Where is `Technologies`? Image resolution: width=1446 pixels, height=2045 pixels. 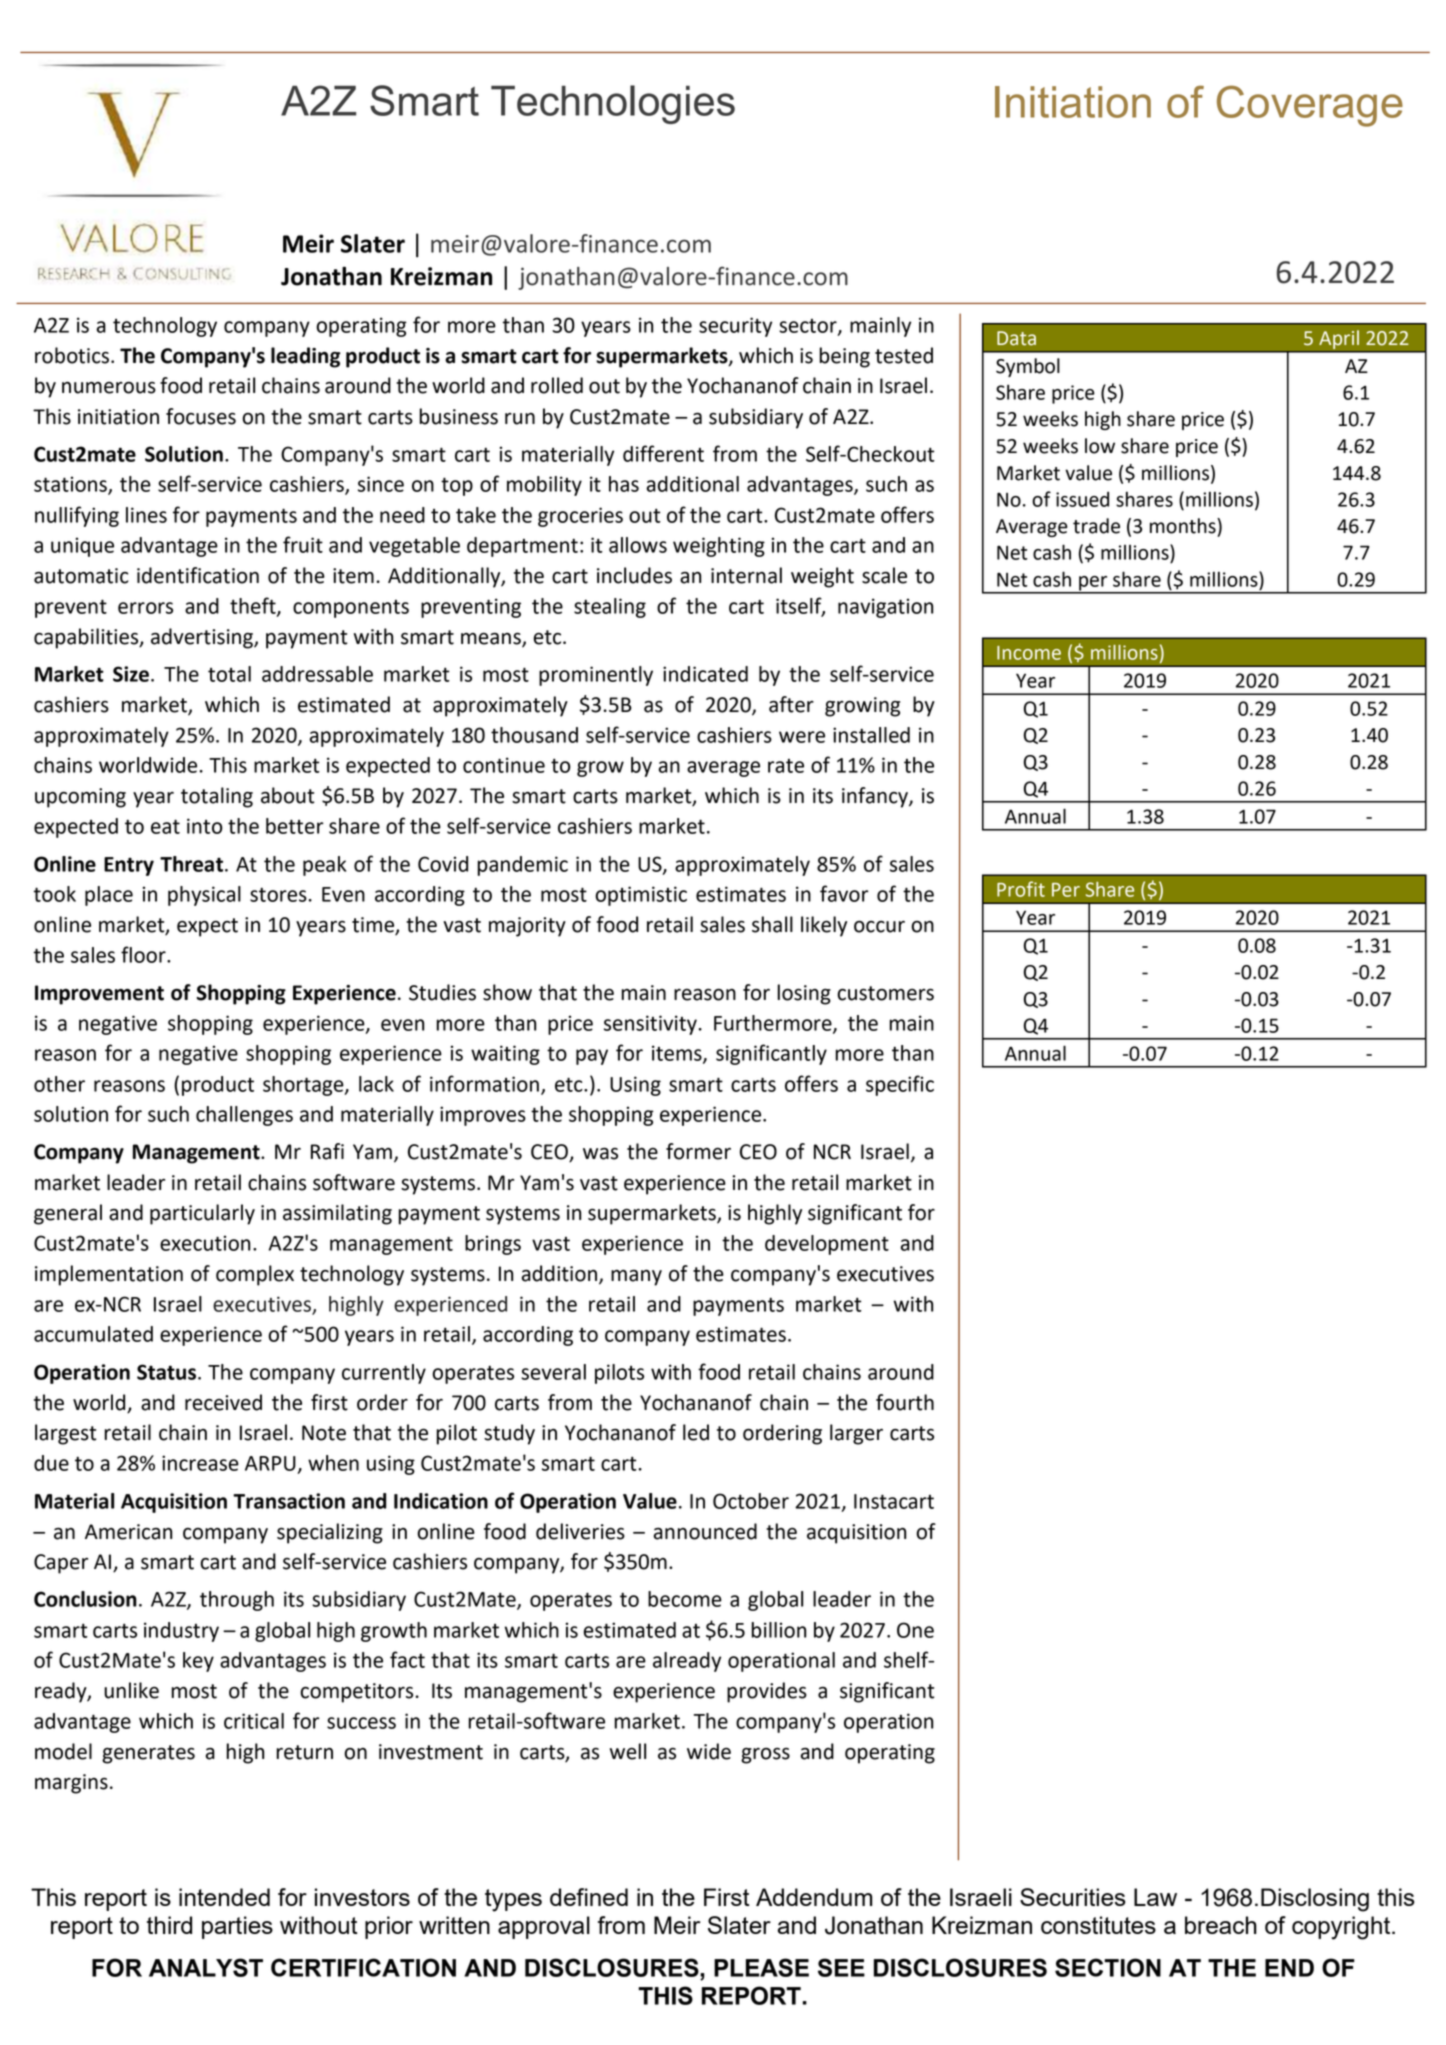
Technologies is located at coordinates (613, 104).
